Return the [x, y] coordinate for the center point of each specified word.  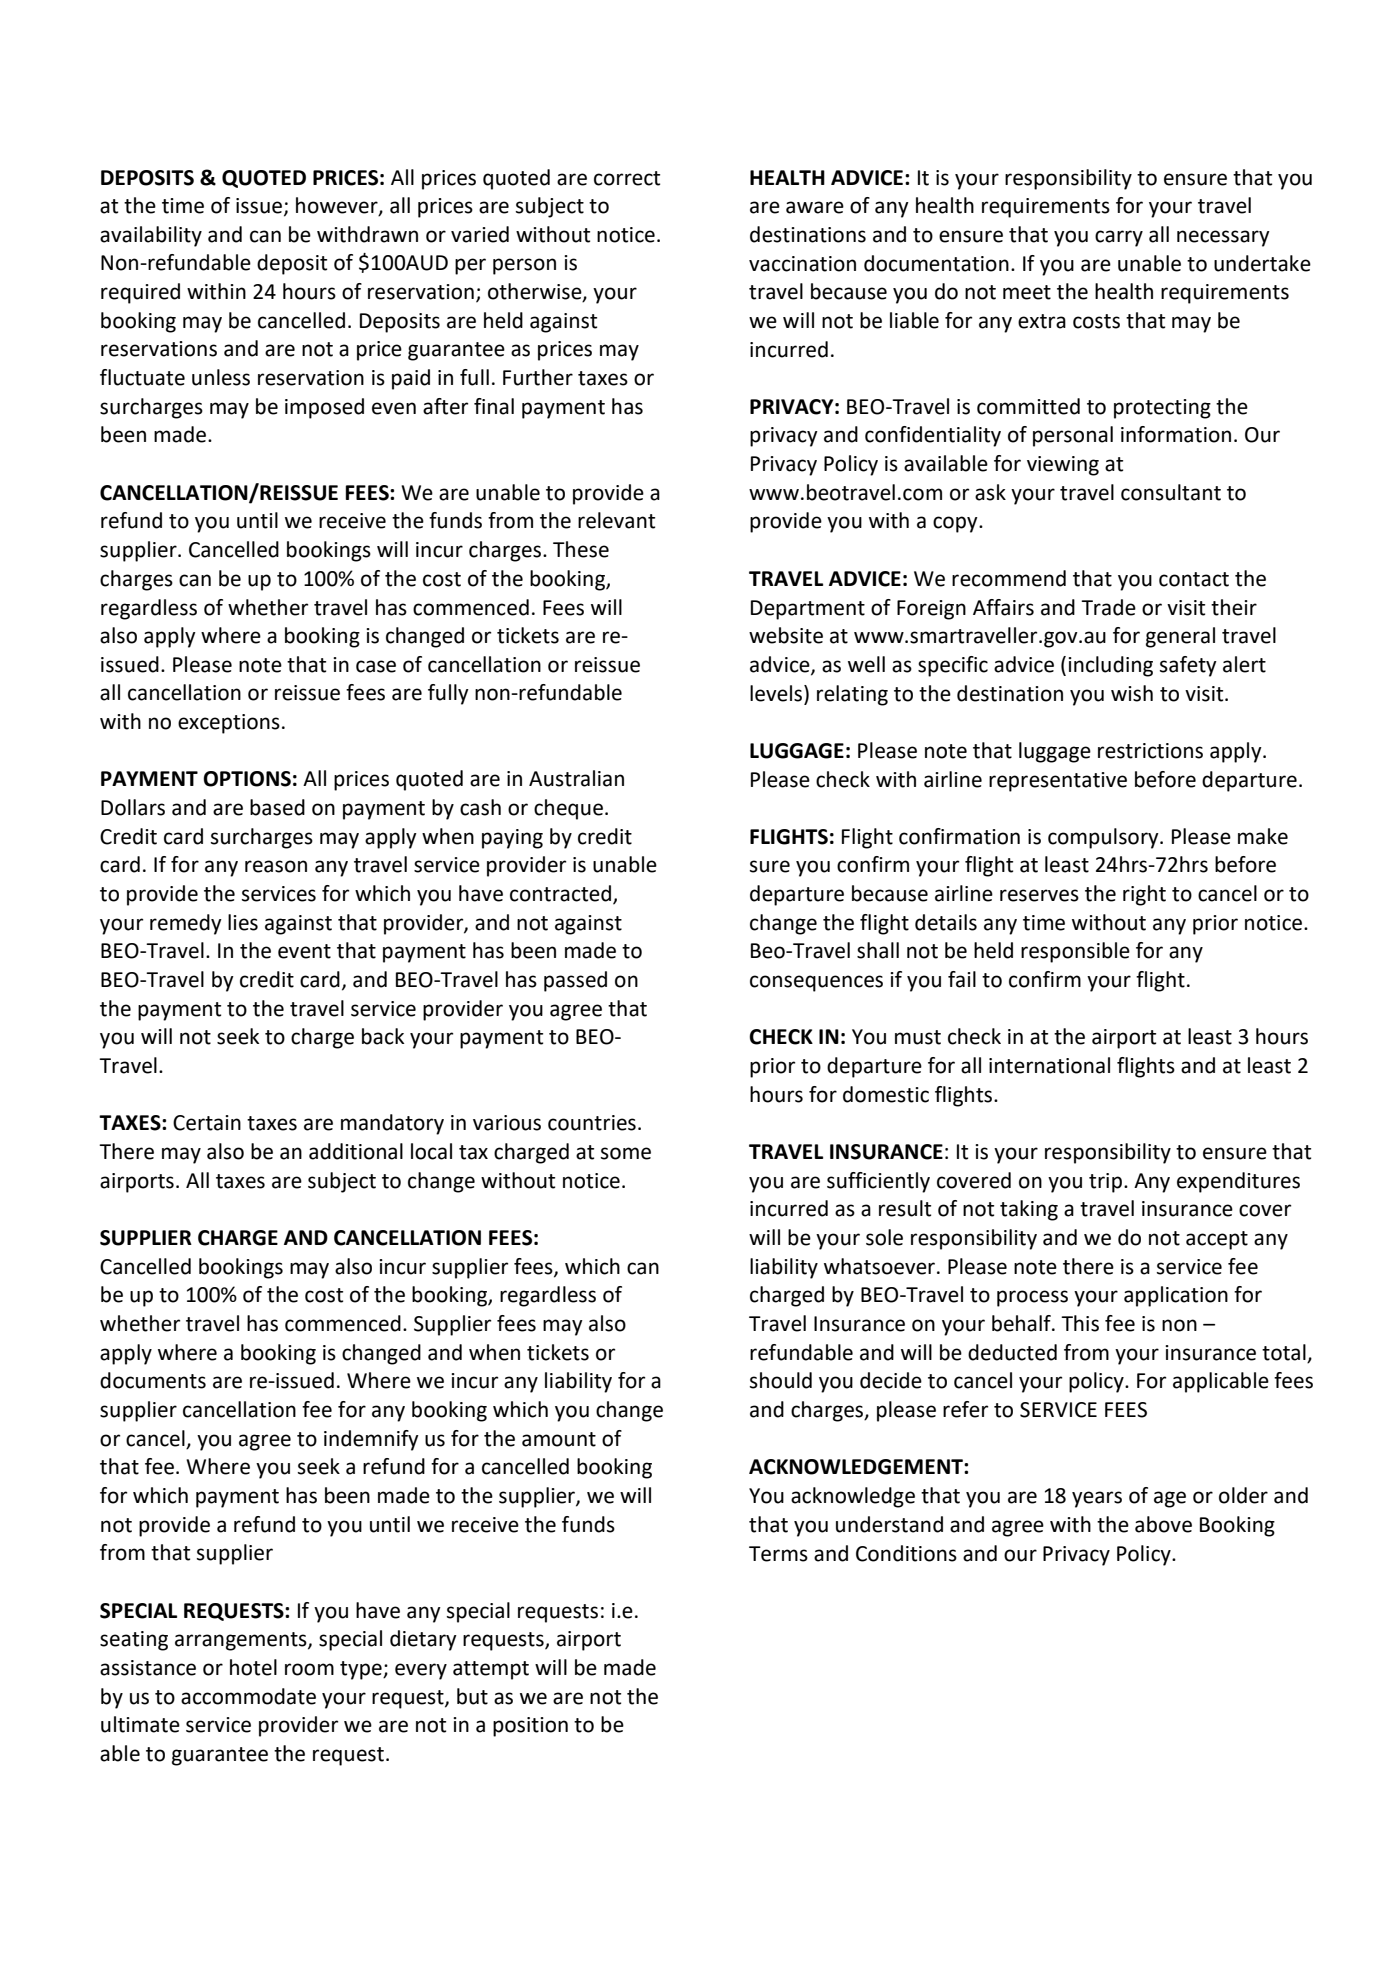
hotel [253, 1667]
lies [243, 922]
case [376, 666]
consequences [816, 983]
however [338, 206]
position [530, 1727]
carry [1119, 238]
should [781, 1380]
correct [627, 178]
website [786, 635]
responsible [1075, 952]
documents [153, 1380]
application [1176, 1296]
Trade [1108, 607]
